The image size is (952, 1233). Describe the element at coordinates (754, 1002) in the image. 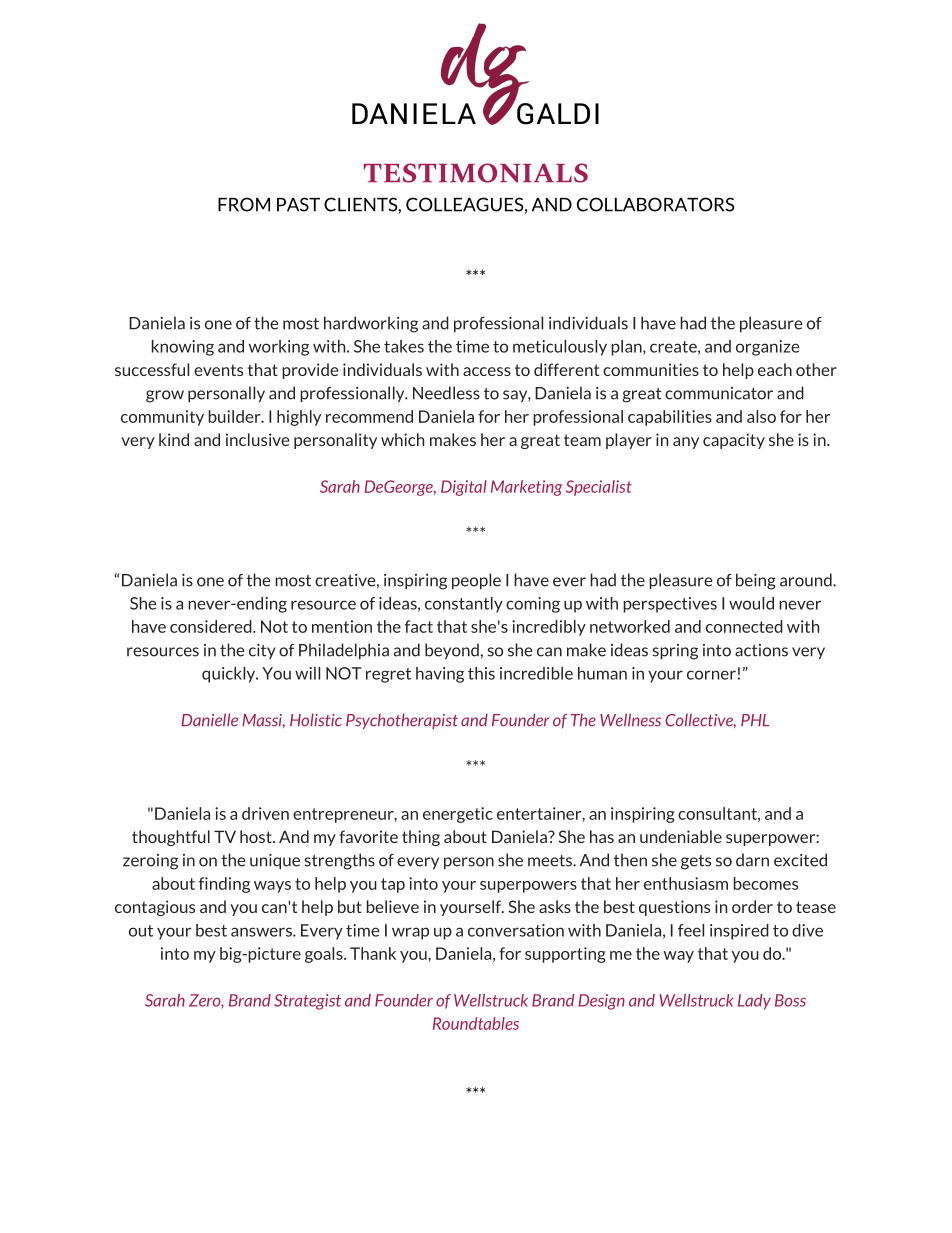

I see `Lady` at that location.
